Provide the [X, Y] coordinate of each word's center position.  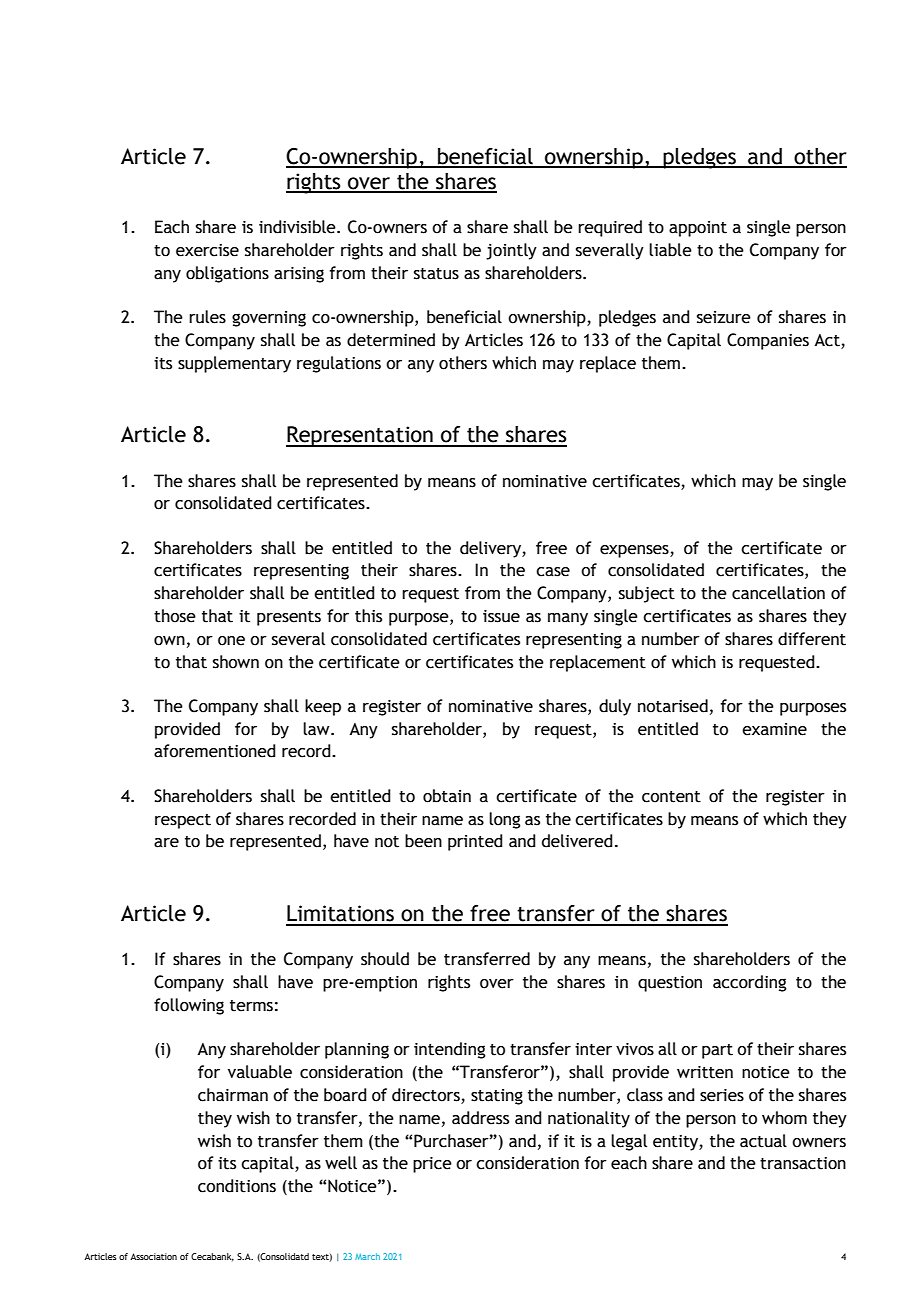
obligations [227, 274]
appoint [698, 229]
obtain [447, 796]
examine [774, 729]
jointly [511, 251]
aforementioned [215, 751]
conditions [237, 1186]
